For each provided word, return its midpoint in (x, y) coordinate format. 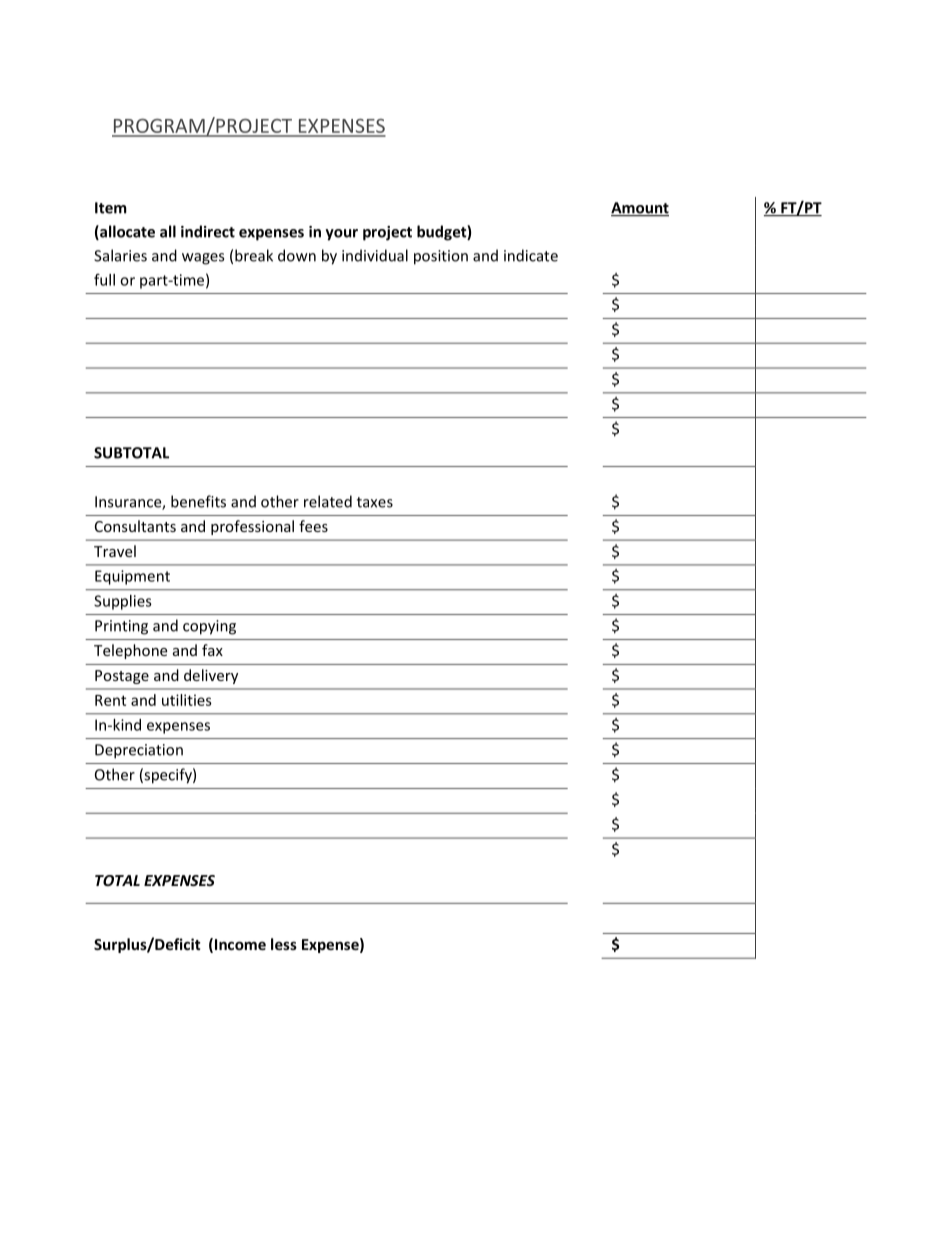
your (342, 235)
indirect (208, 231)
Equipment (132, 577)
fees (313, 526)
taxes (375, 502)
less (284, 944)
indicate (531, 255)
